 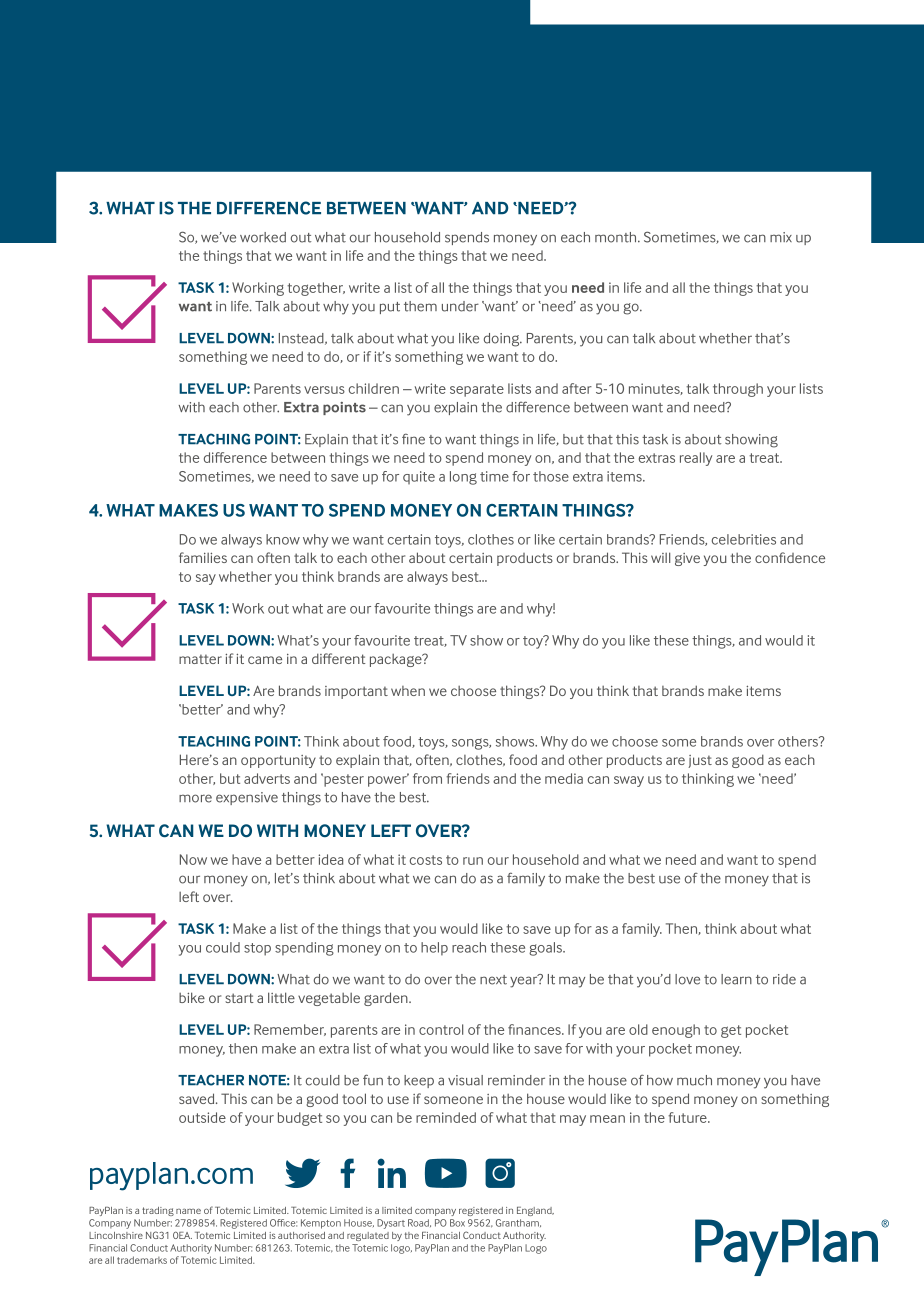 I want to click on mix, so click(x=781, y=237).
